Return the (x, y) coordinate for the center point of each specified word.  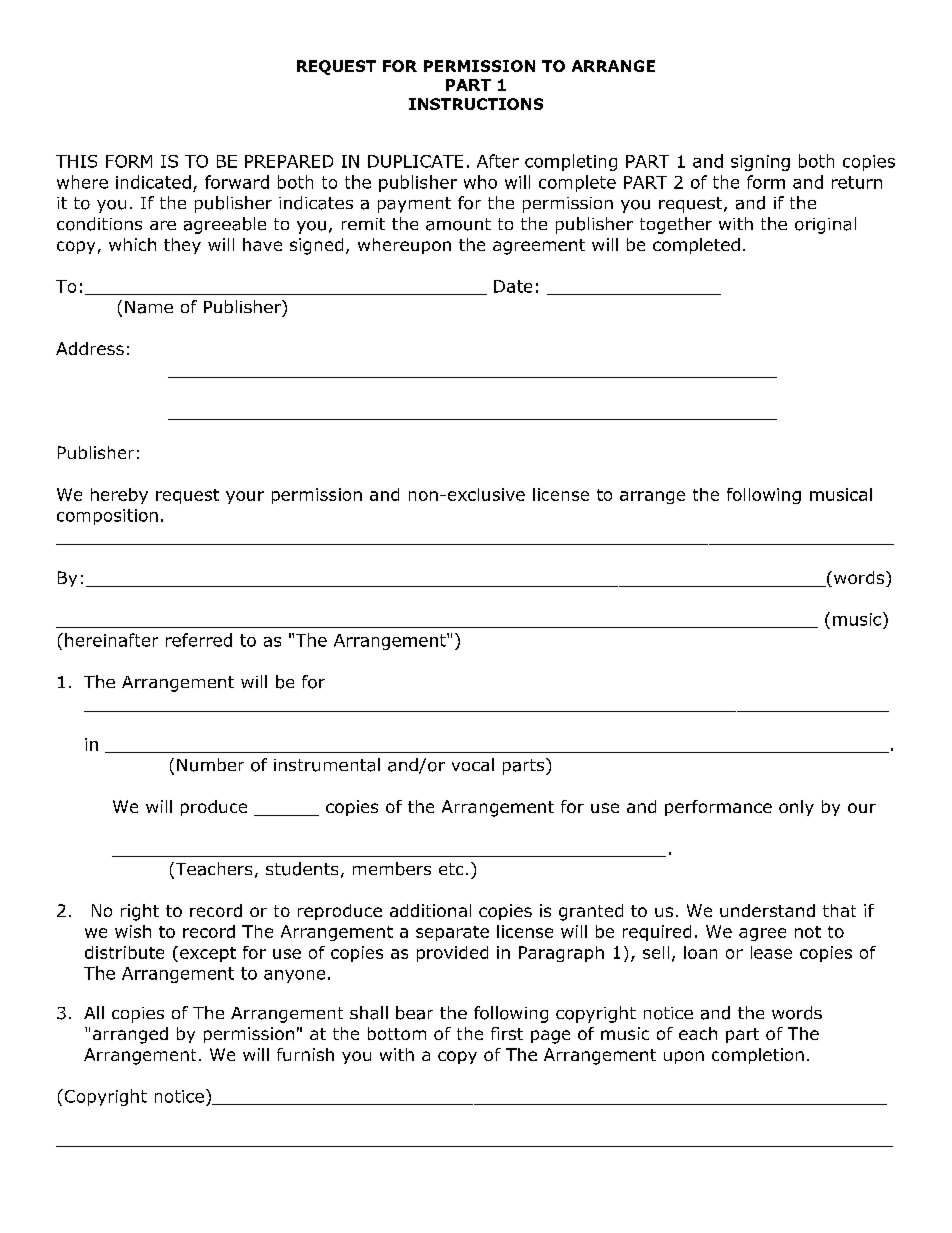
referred (199, 640)
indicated (153, 182)
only (796, 808)
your (245, 497)
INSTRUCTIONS (476, 104)
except (208, 954)
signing (760, 163)
